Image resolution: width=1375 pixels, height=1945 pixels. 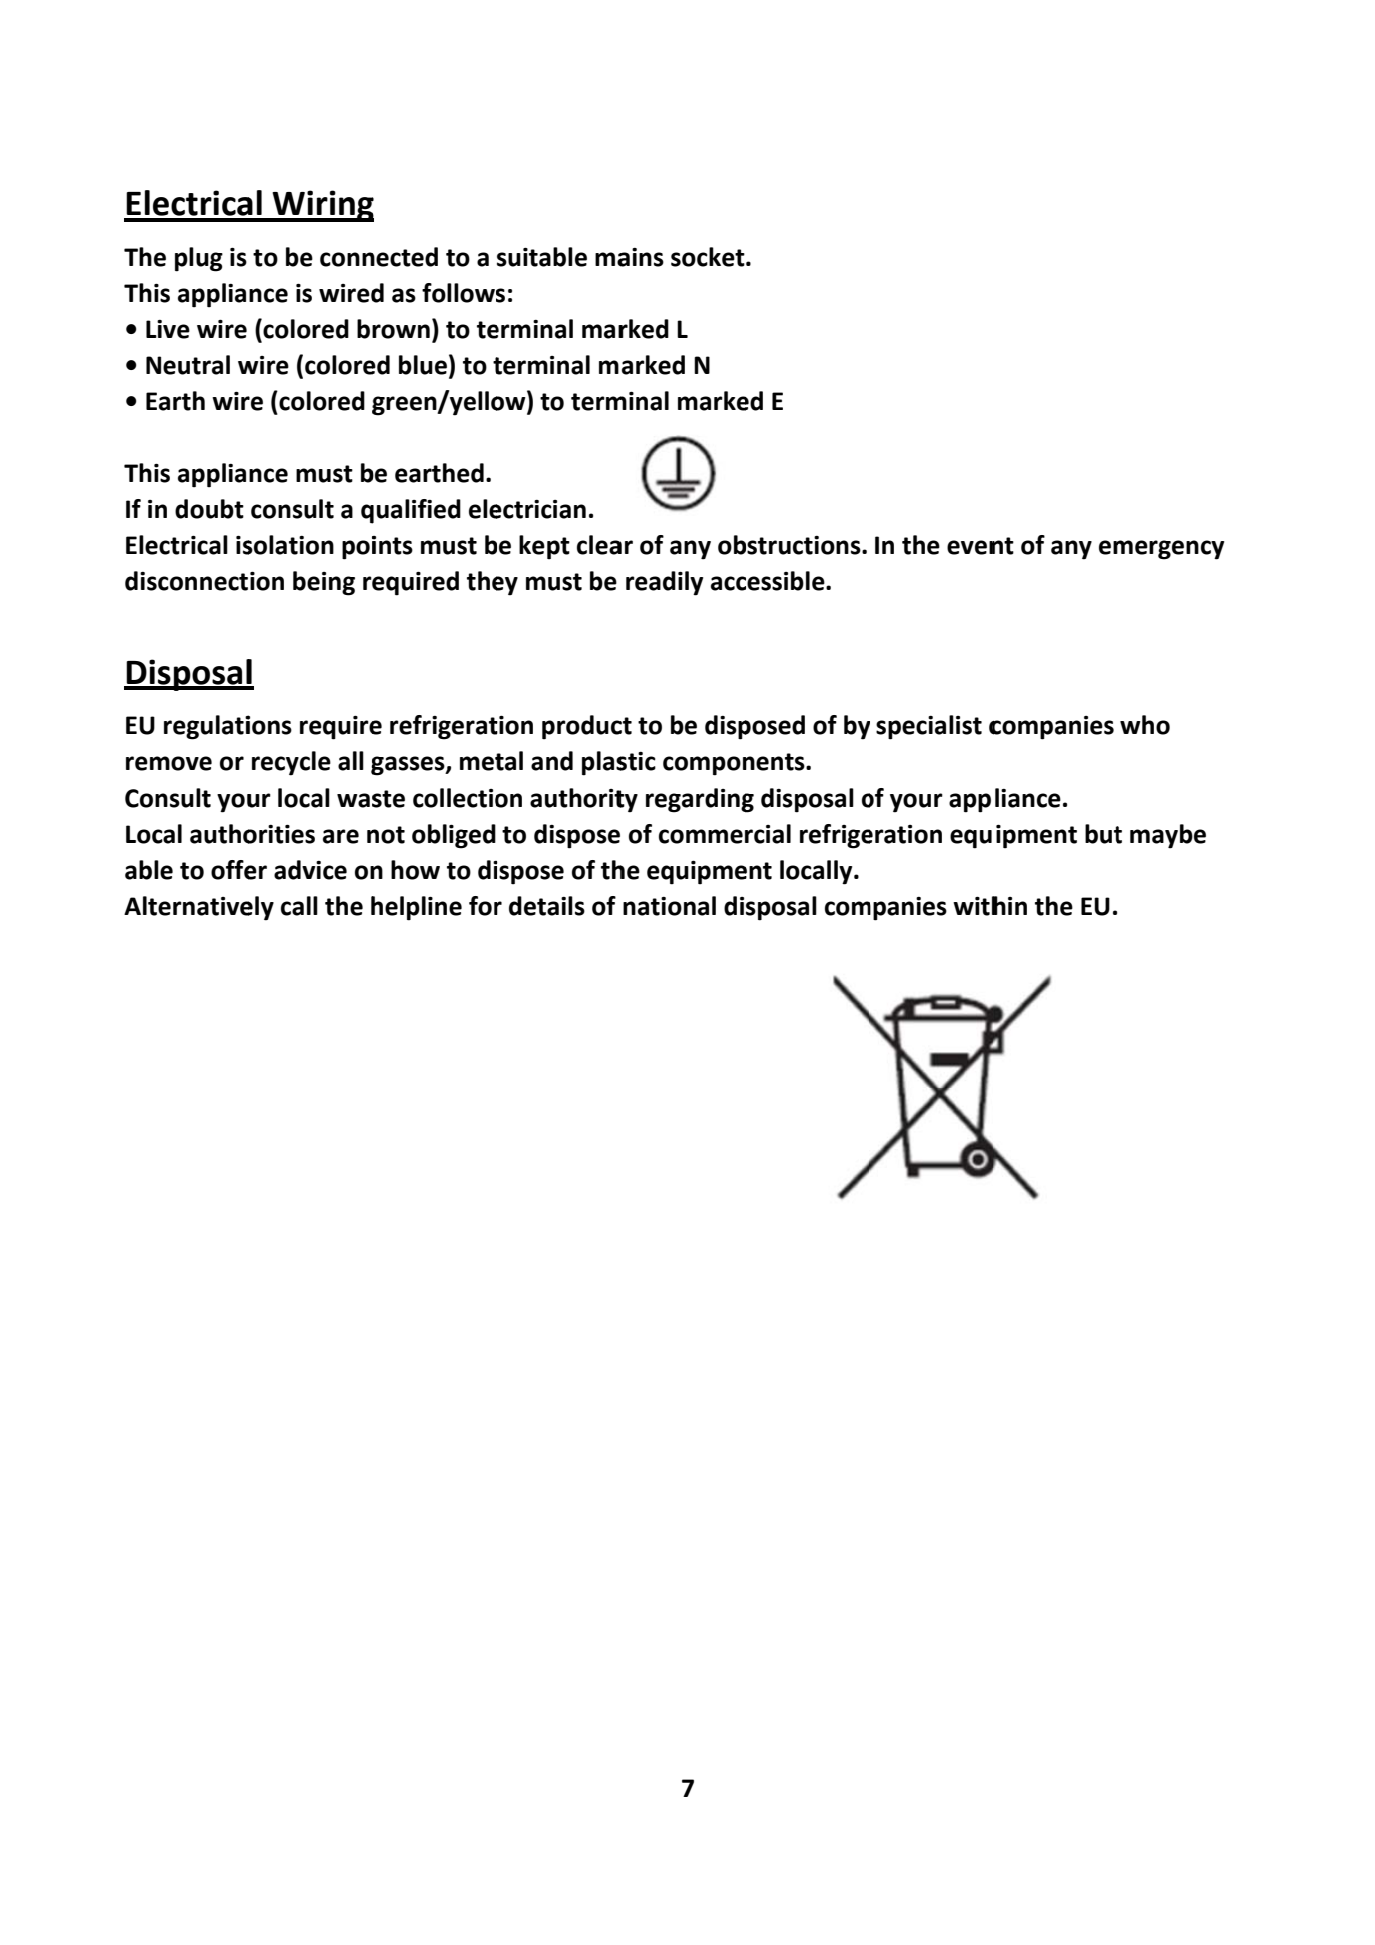 What do you see at coordinates (324, 583) in the screenshot?
I see `being` at bounding box center [324, 583].
